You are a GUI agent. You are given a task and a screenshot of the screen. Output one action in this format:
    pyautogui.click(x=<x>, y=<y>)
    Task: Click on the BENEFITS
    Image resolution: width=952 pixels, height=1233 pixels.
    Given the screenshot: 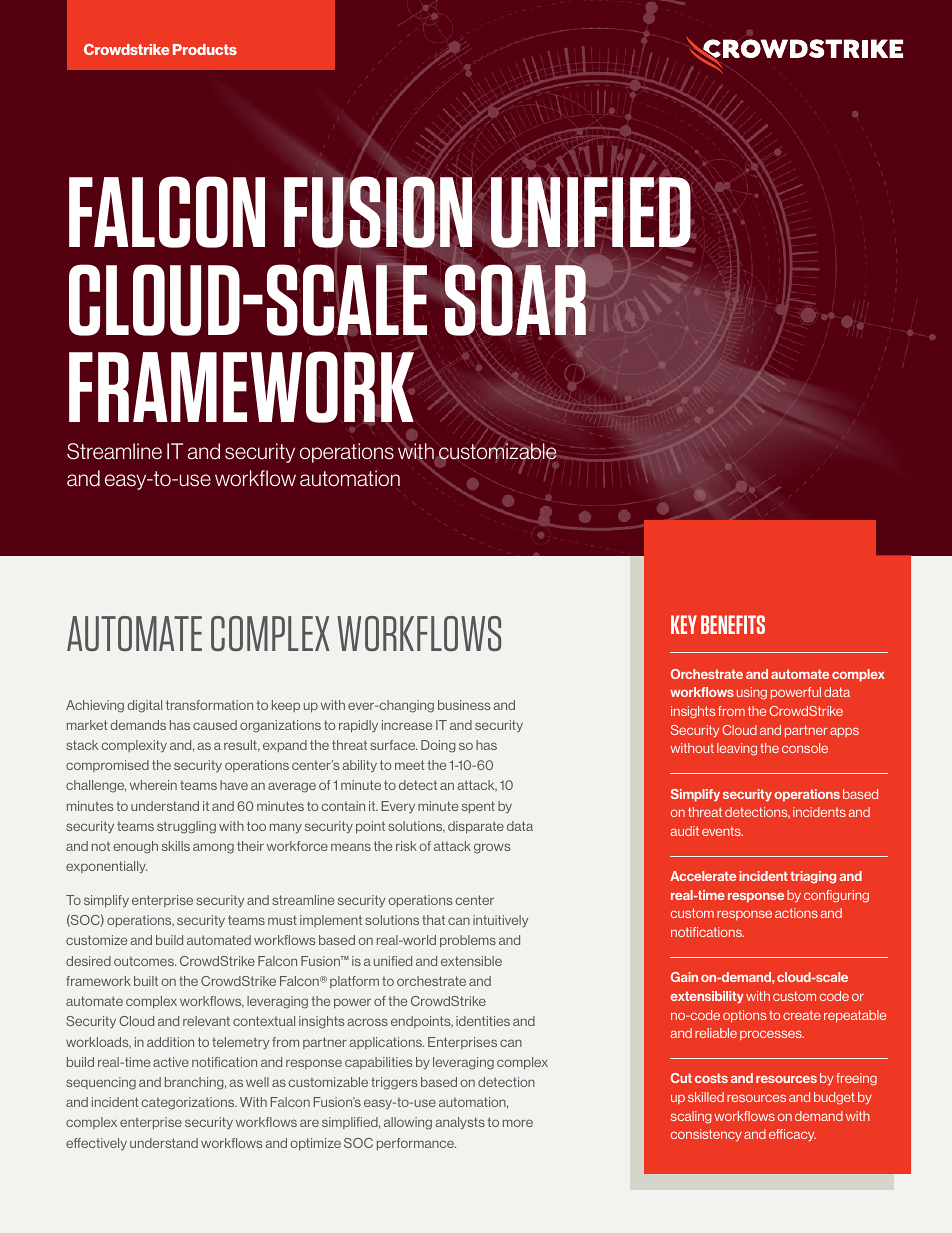 What is the action you would take?
    pyautogui.click(x=733, y=624)
